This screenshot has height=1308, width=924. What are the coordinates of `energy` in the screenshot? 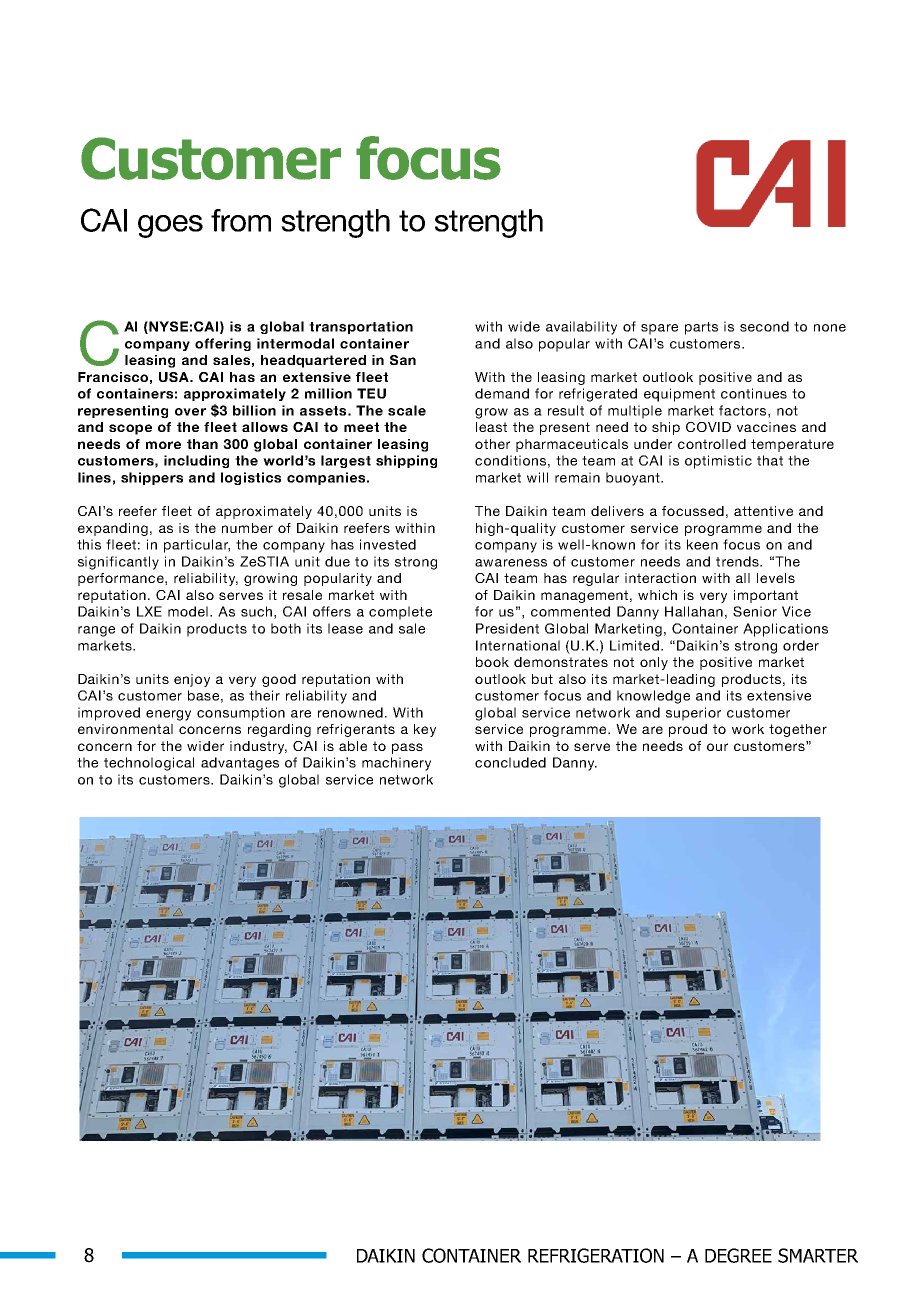 It's located at (168, 715).
